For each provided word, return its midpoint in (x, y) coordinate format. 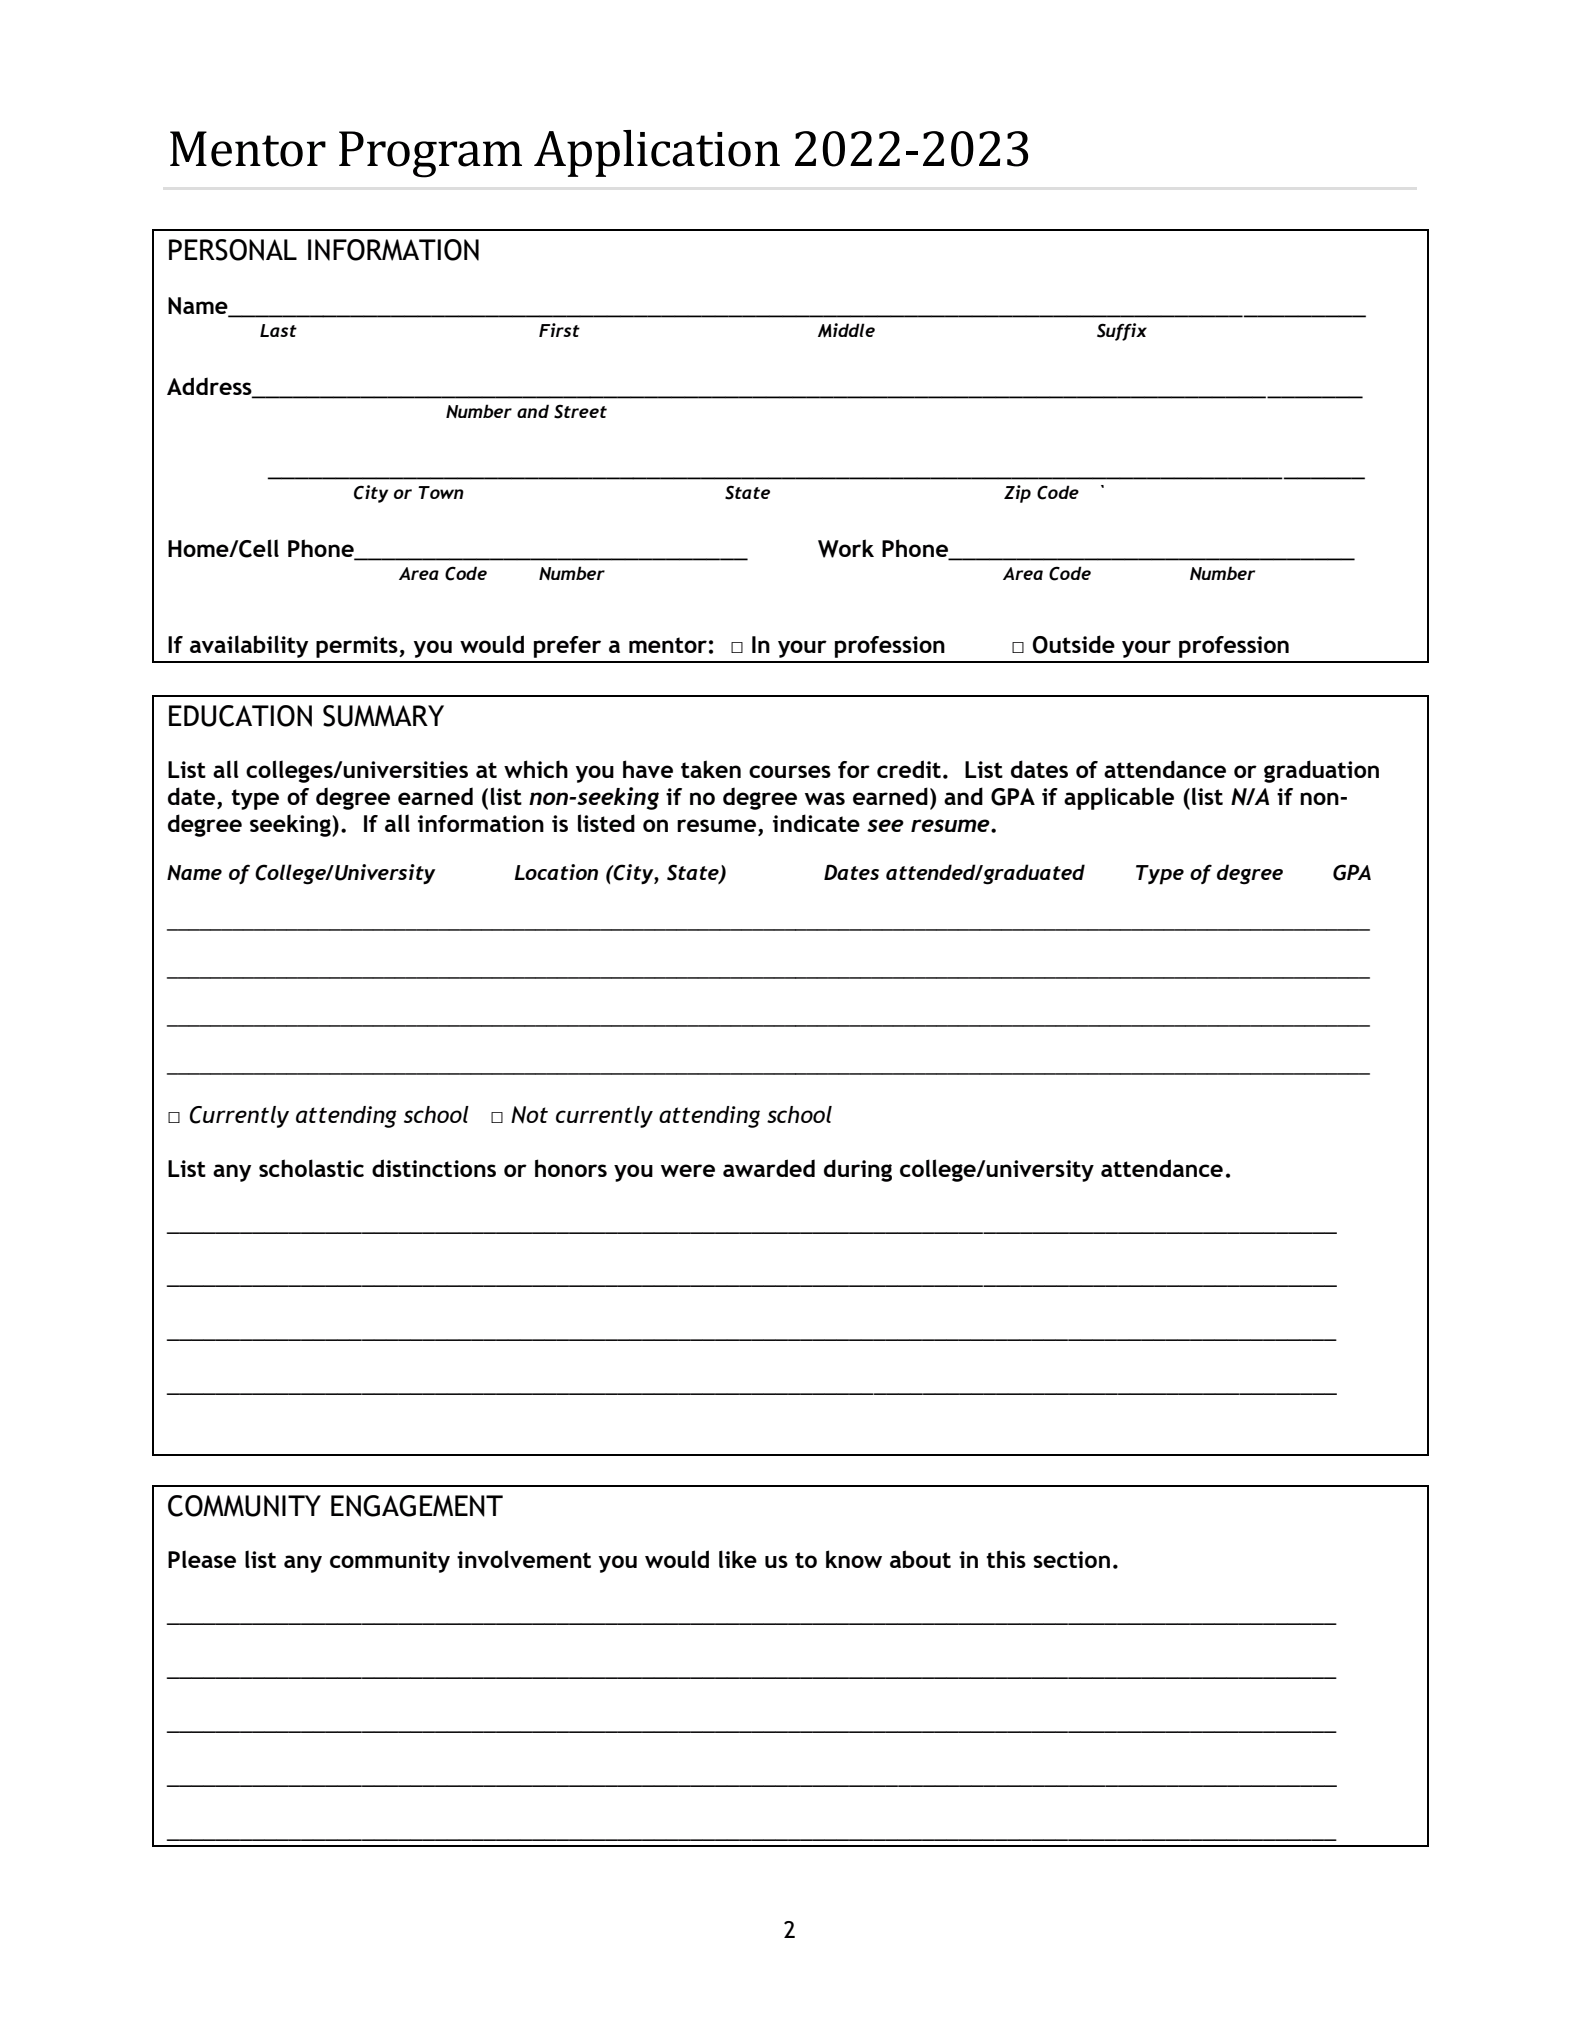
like (738, 1559)
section (1071, 1559)
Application (657, 153)
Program (430, 154)
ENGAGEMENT (417, 1506)
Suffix (1122, 332)
